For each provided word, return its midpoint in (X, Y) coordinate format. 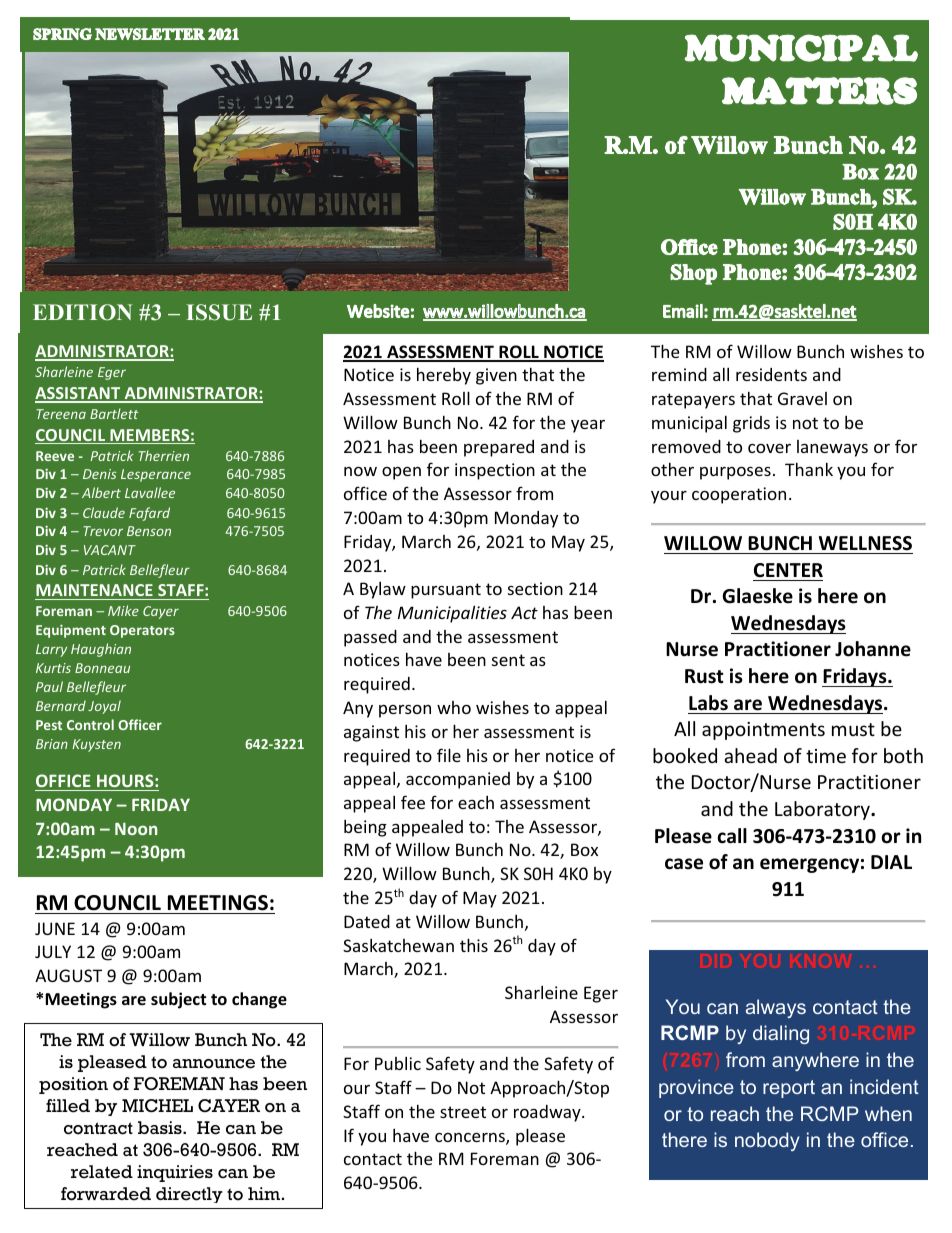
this (474, 945)
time (826, 756)
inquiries (175, 1173)
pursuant (446, 591)
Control (90, 724)
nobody (767, 1141)
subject (178, 1000)
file (449, 755)
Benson (149, 531)
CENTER (788, 570)
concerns (471, 1139)
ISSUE (219, 312)
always (776, 1008)
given (496, 376)
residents (771, 374)
